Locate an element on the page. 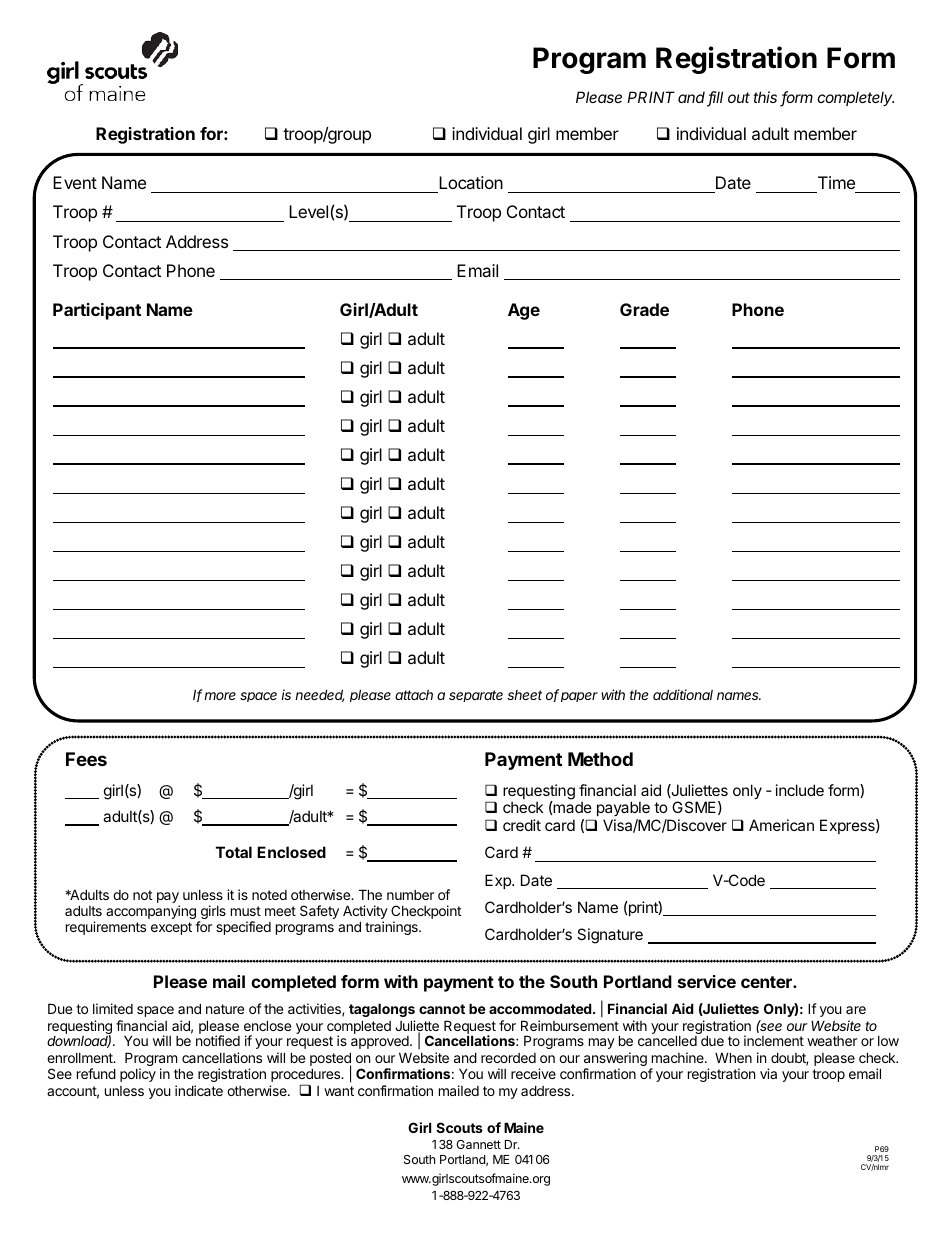  Location is located at coordinates (470, 184).
